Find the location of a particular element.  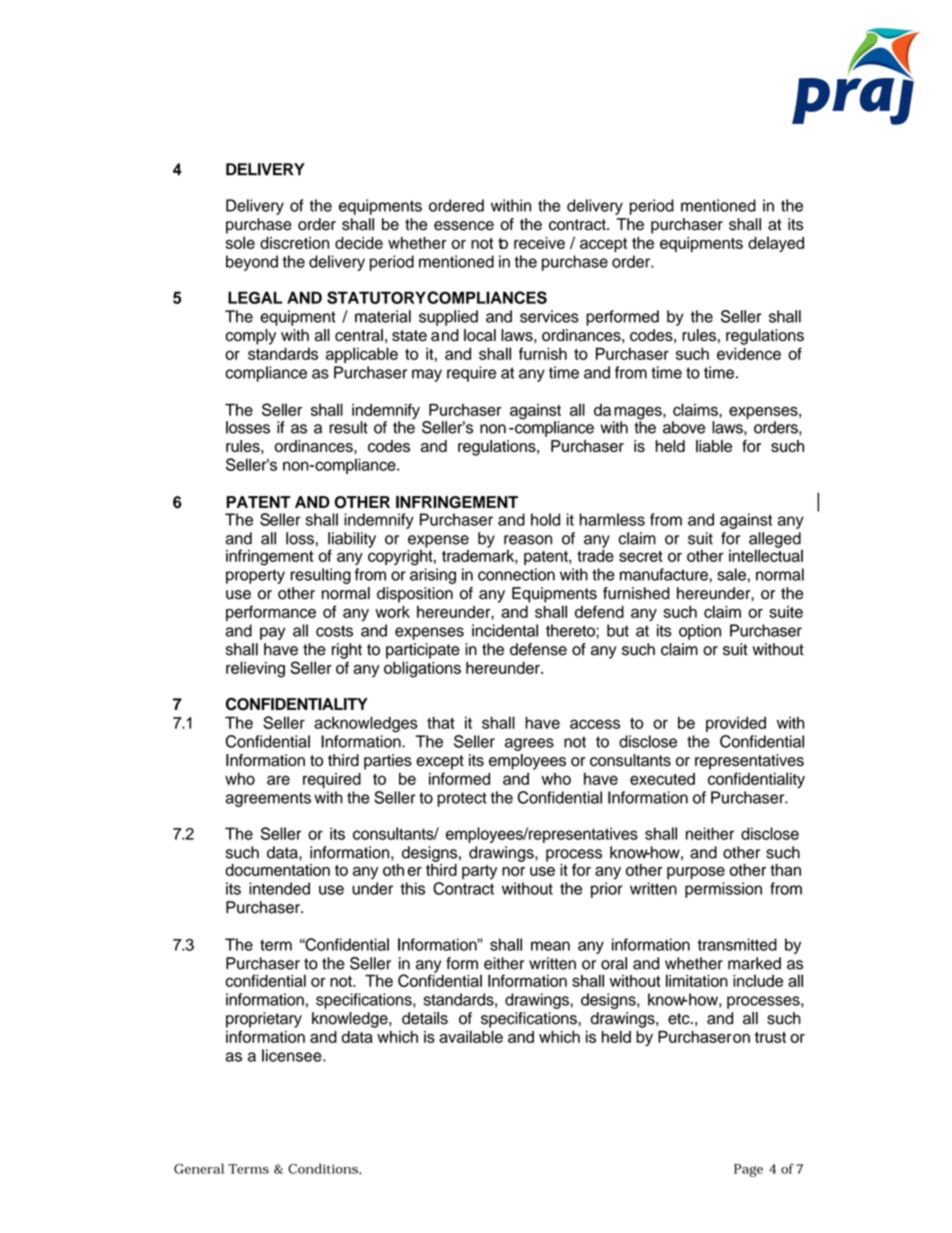

beyond is located at coordinates (252, 263).
